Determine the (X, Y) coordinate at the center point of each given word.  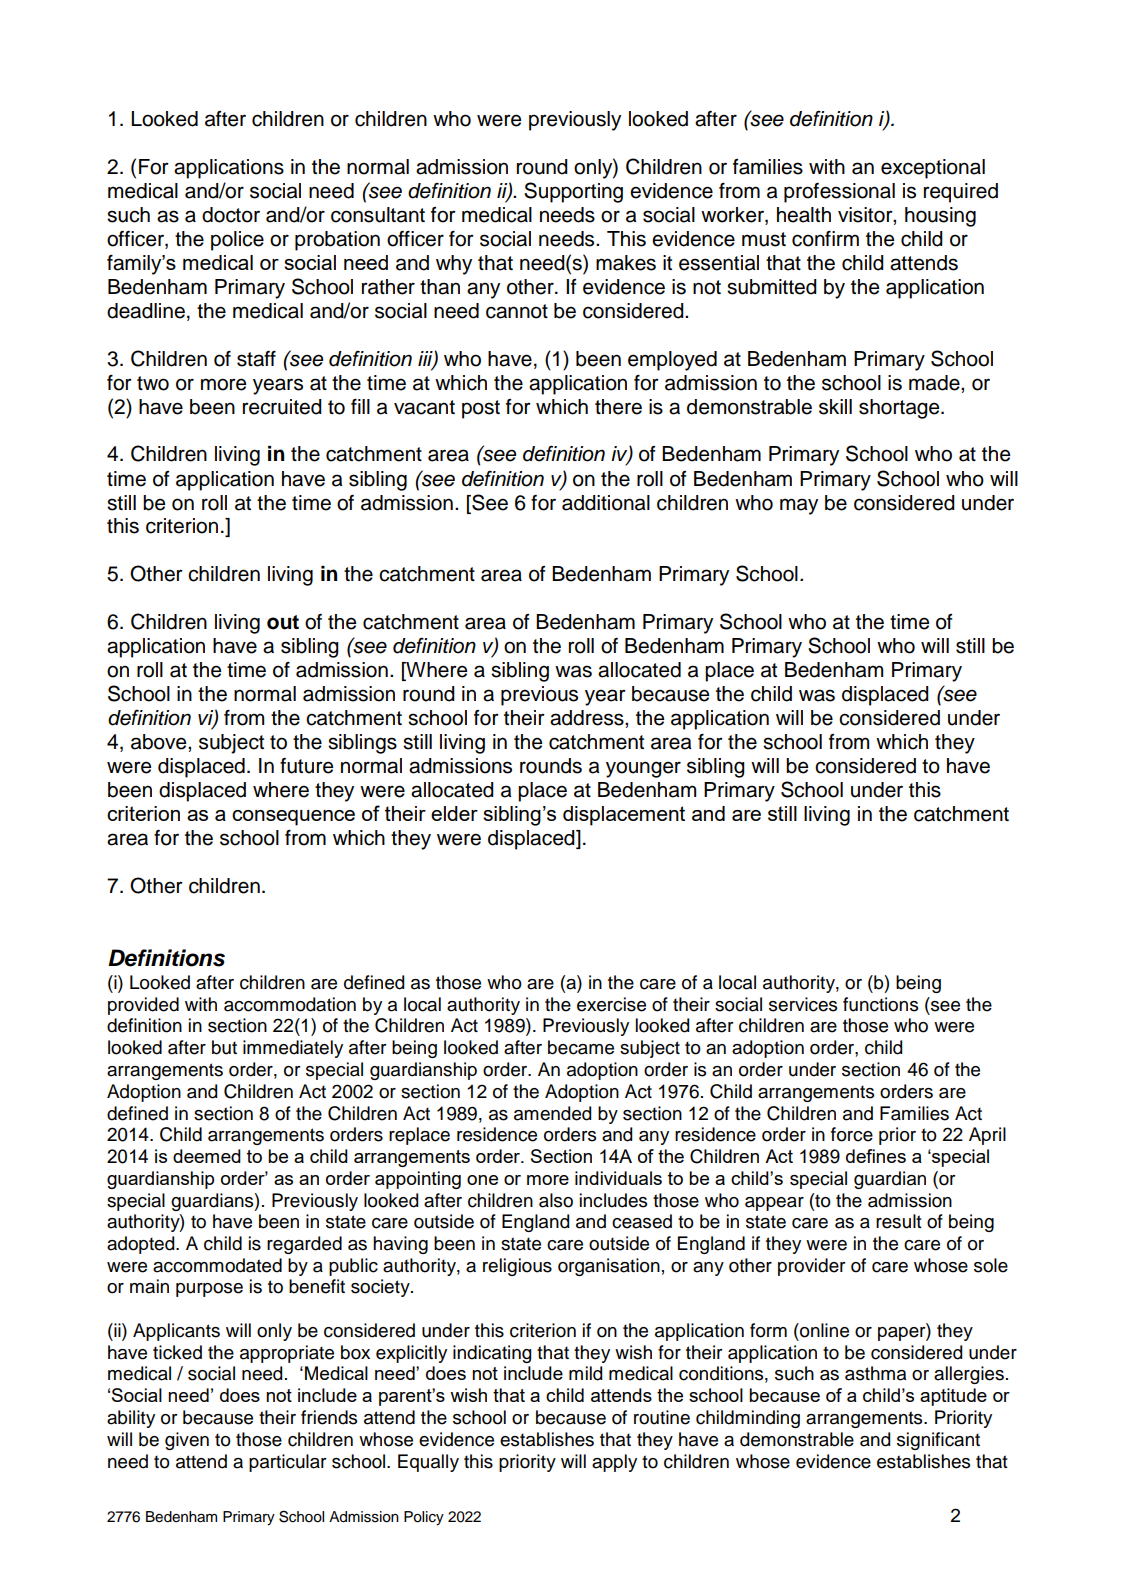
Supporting (573, 192)
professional (839, 193)
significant (938, 1441)
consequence (293, 818)
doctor (231, 215)
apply (614, 1463)
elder (454, 813)
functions (880, 1004)
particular (288, 1463)
